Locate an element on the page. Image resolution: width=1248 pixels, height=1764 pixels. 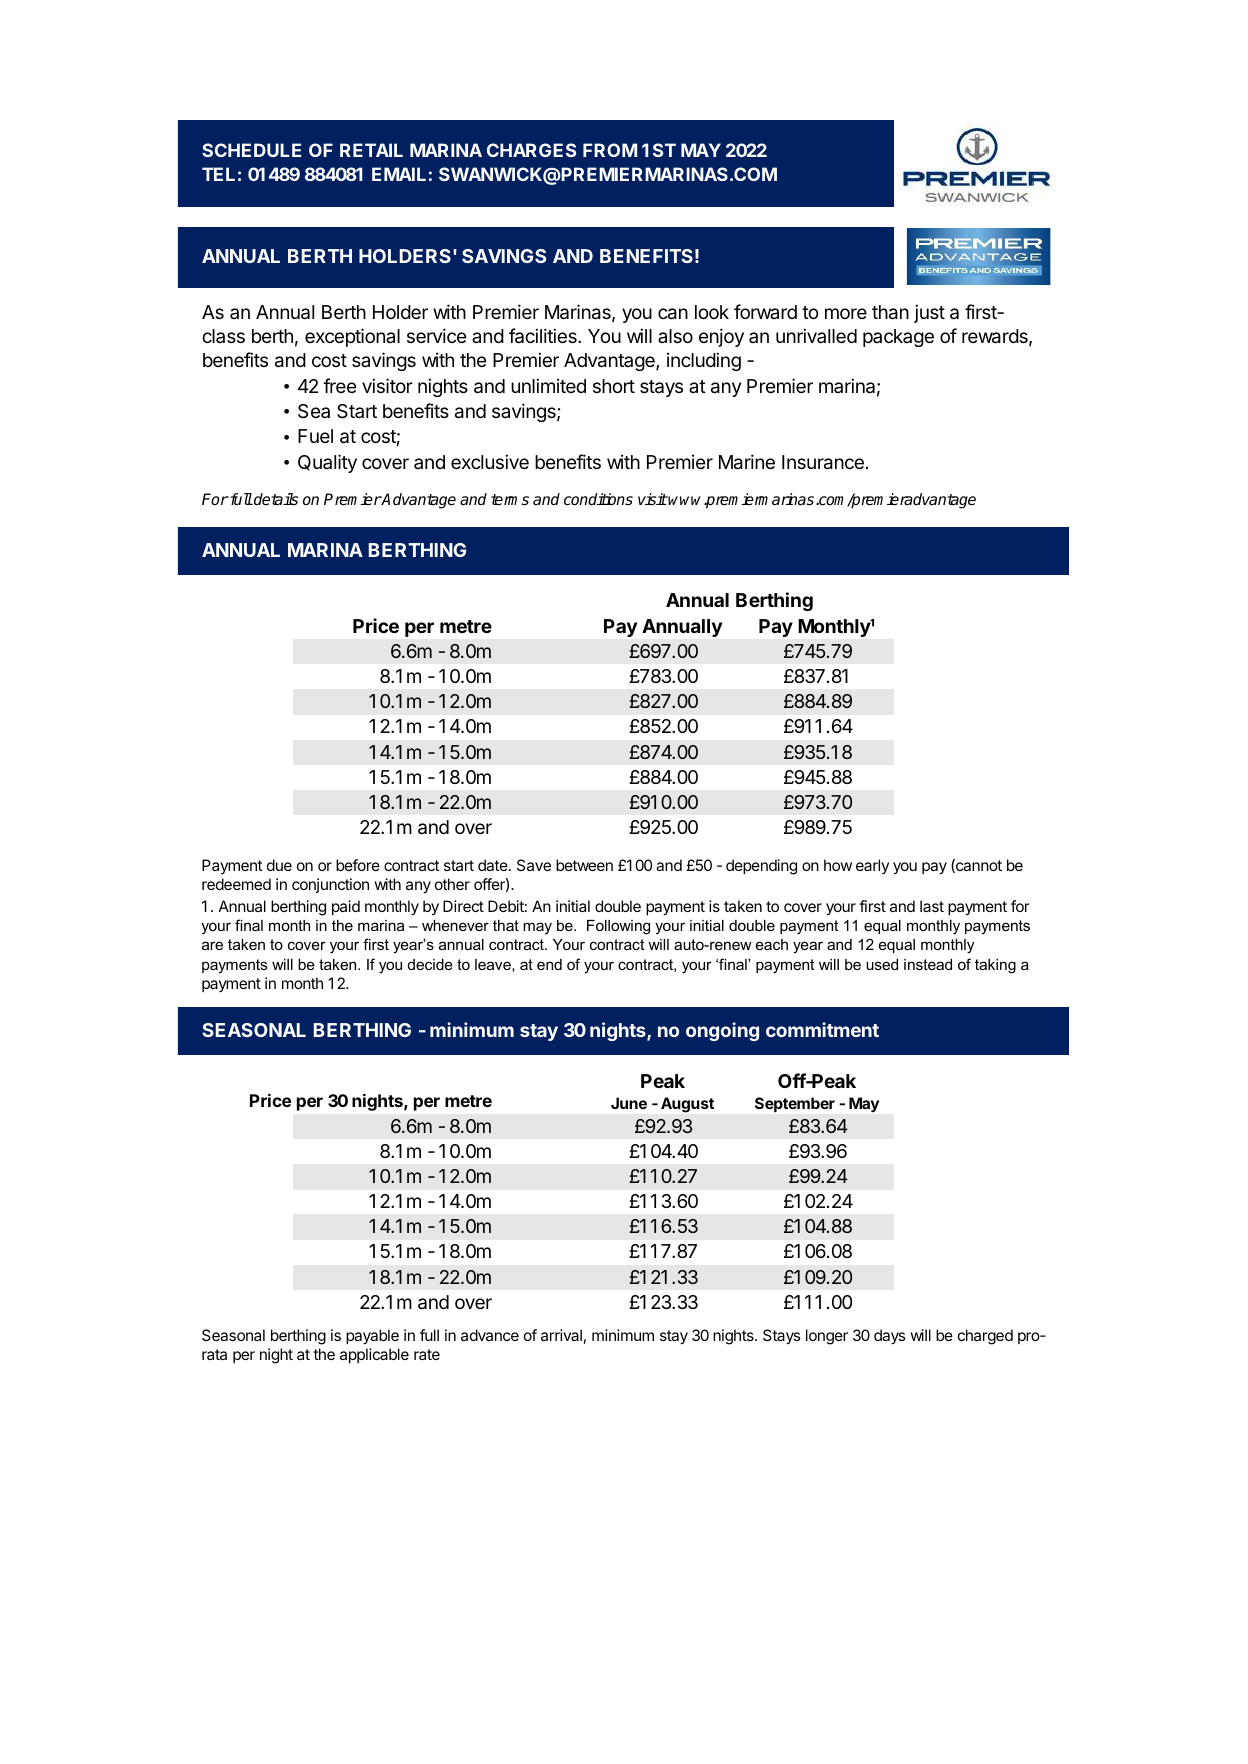
SCHEDULE is located at coordinates (251, 150).
